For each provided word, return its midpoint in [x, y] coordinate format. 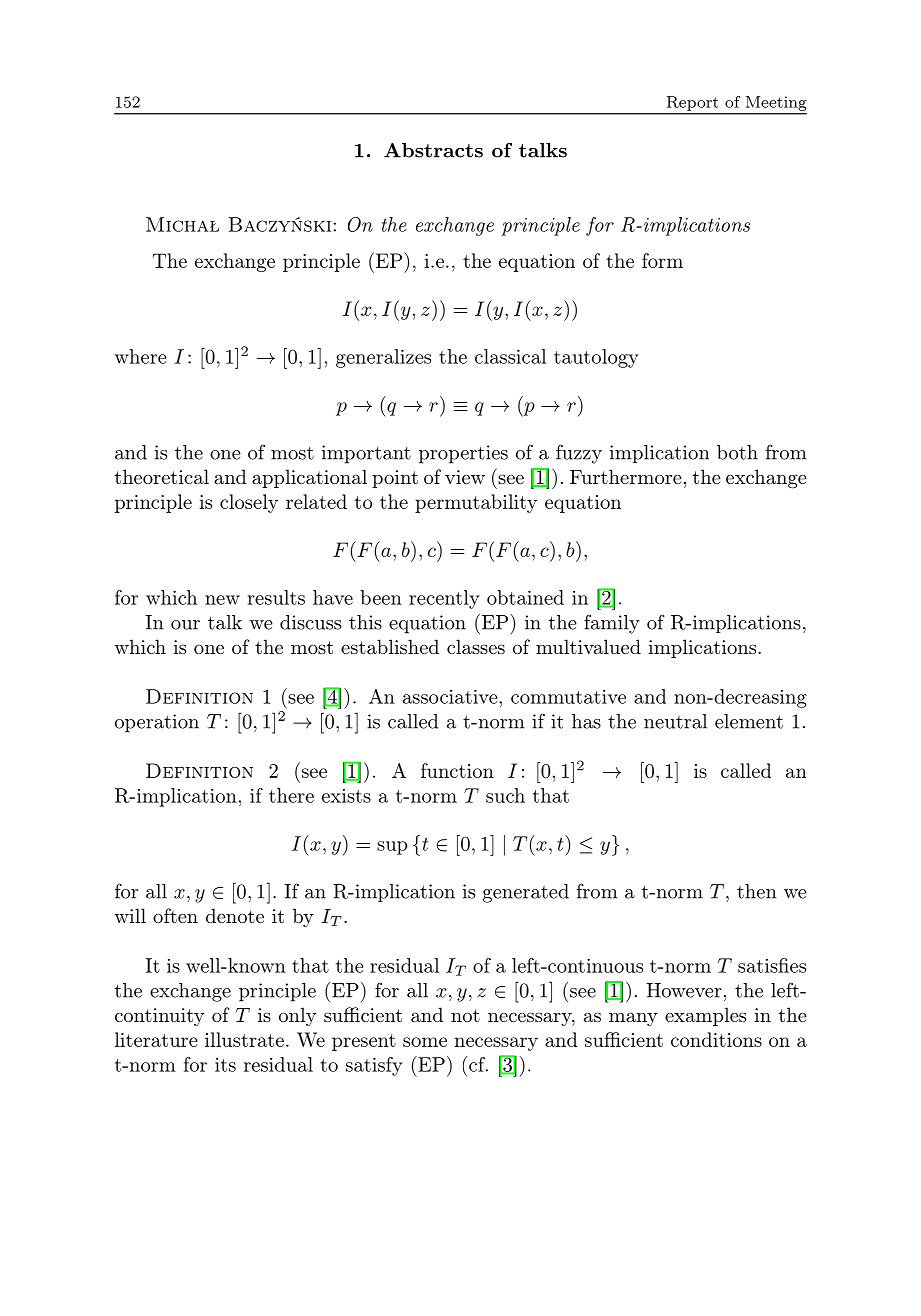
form [662, 260]
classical [510, 356]
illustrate [244, 1039]
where [141, 356]
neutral [675, 721]
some [425, 1042]
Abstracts [433, 150]
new [222, 600]
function [457, 770]
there [291, 795]
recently [444, 599]
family [612, 624]
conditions [716, 1039]
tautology [596, 358]
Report [692, 103]
